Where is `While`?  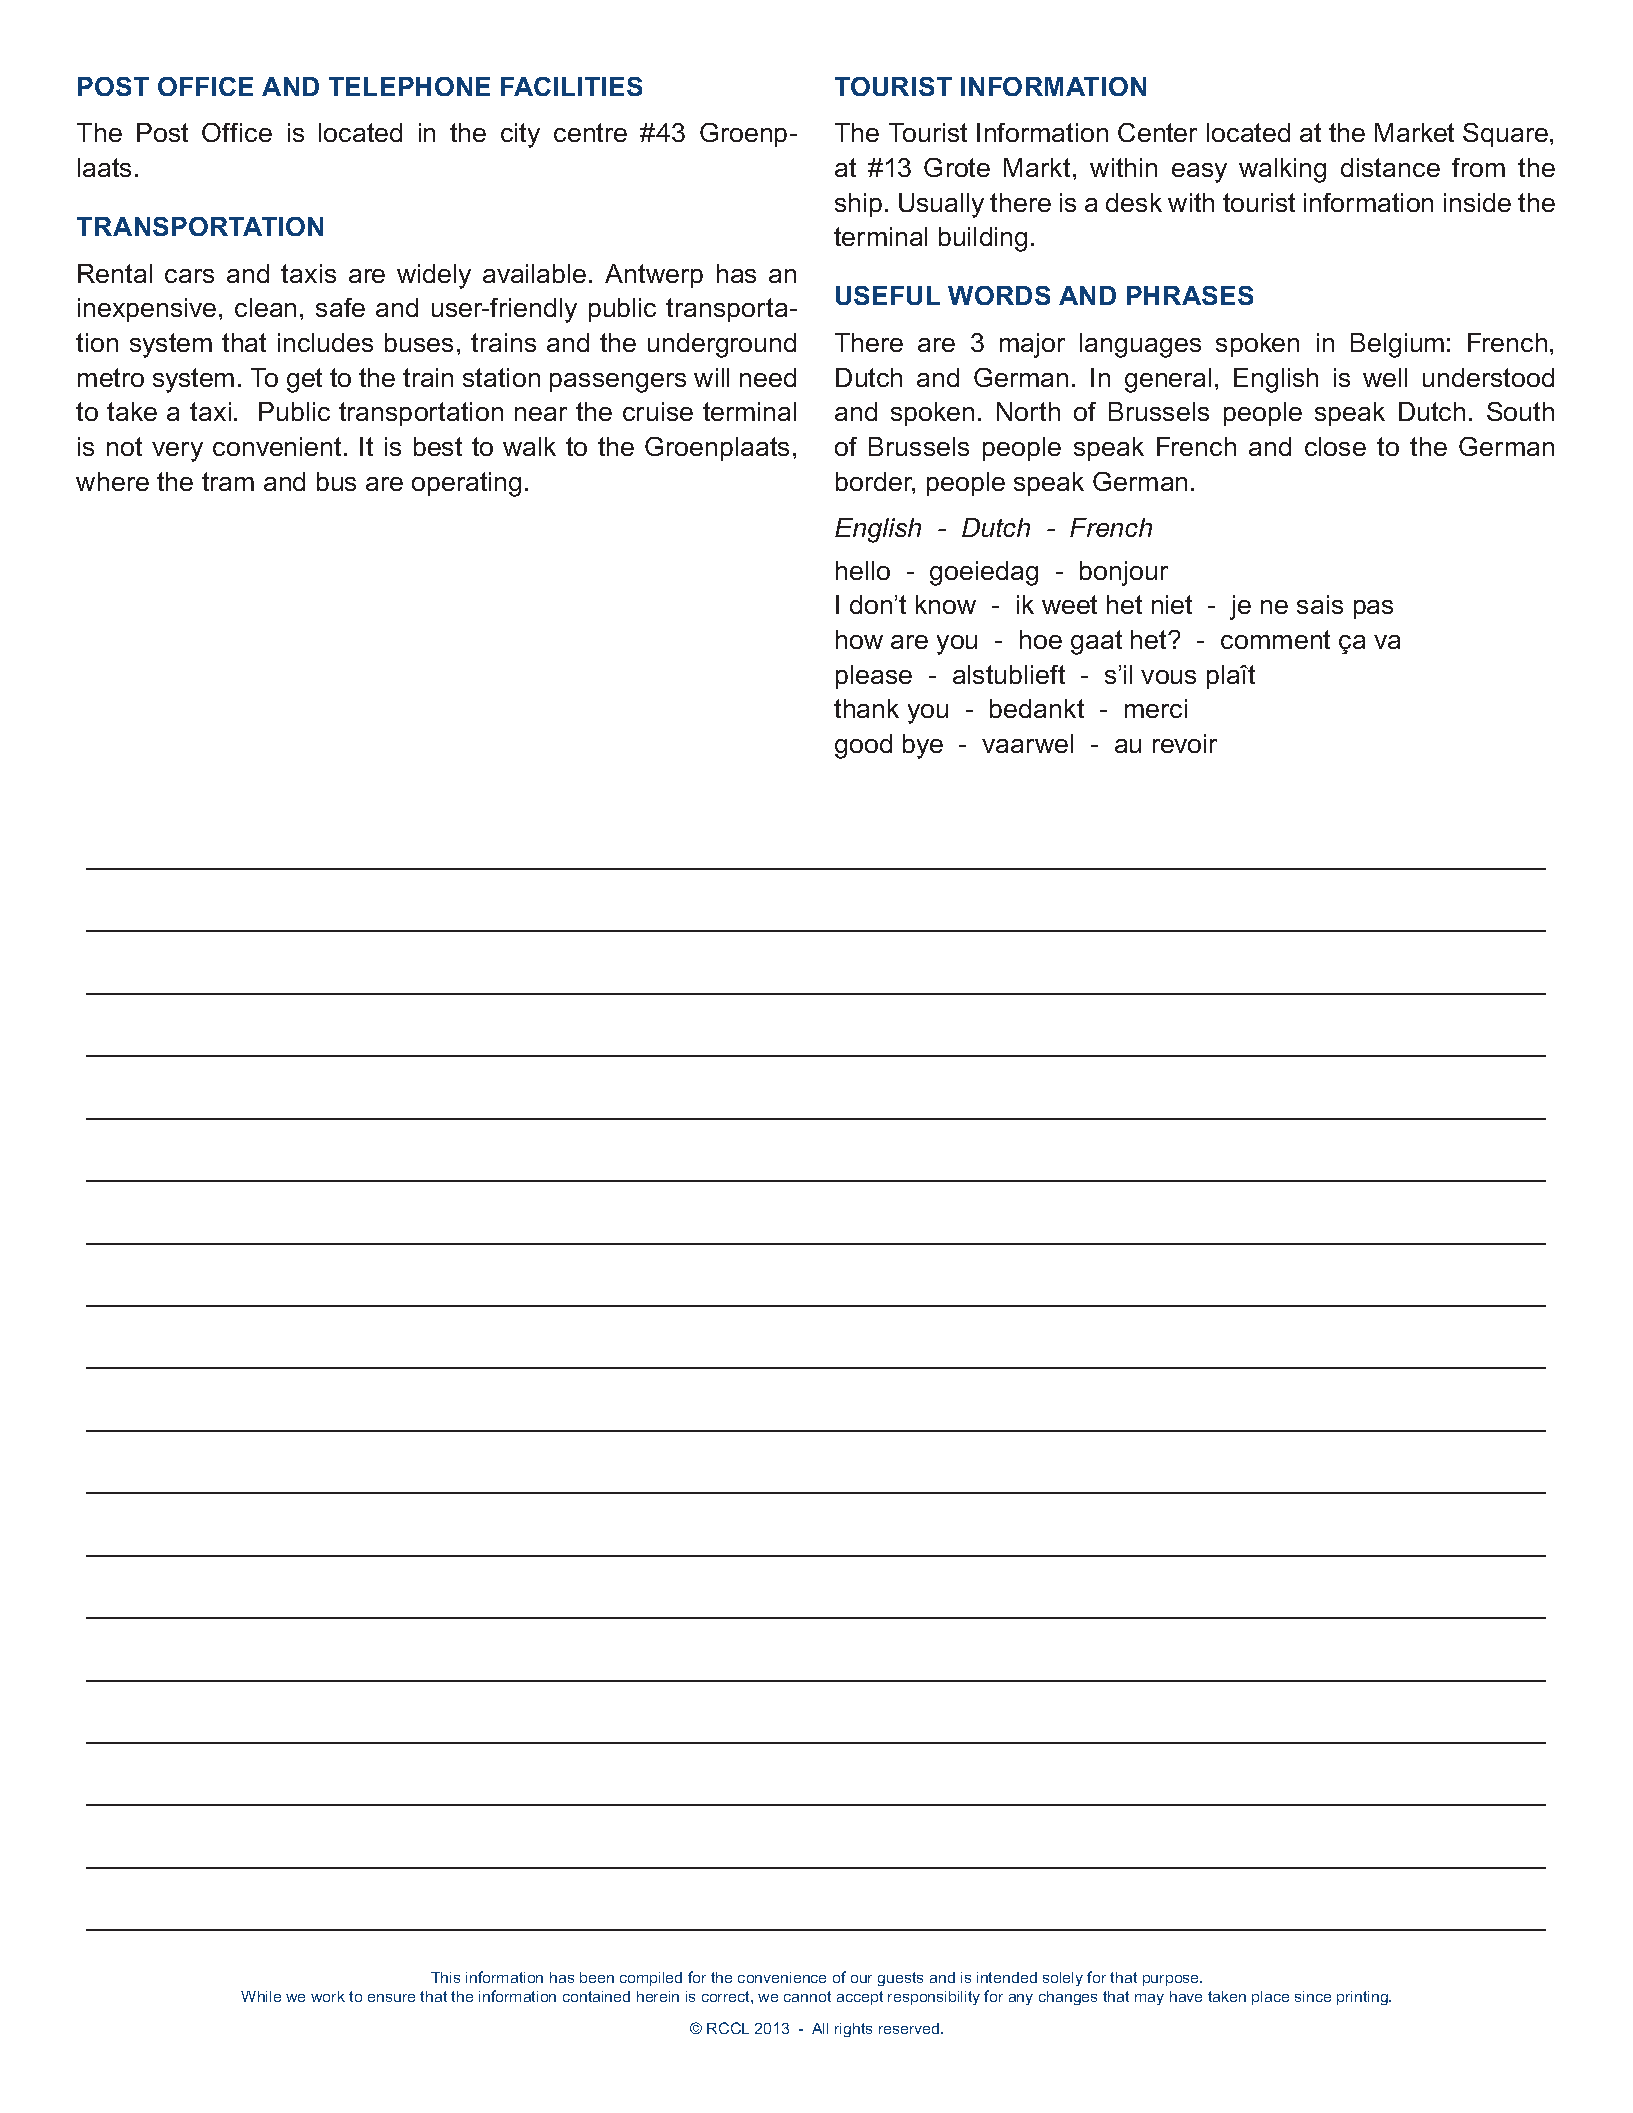
While is located at coordinates (261, 1996).
